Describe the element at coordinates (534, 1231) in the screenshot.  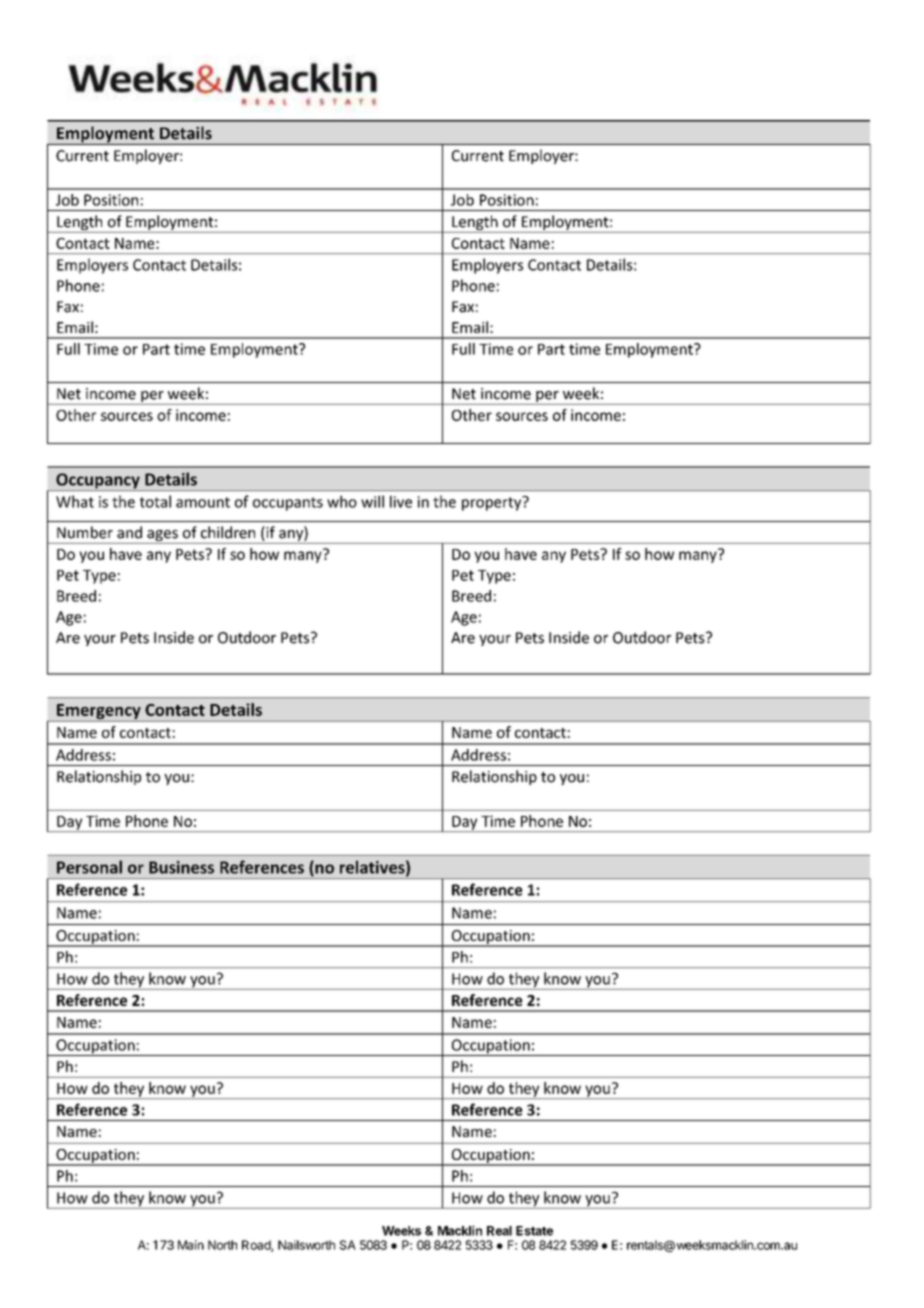
I see `Estate` at that location.
